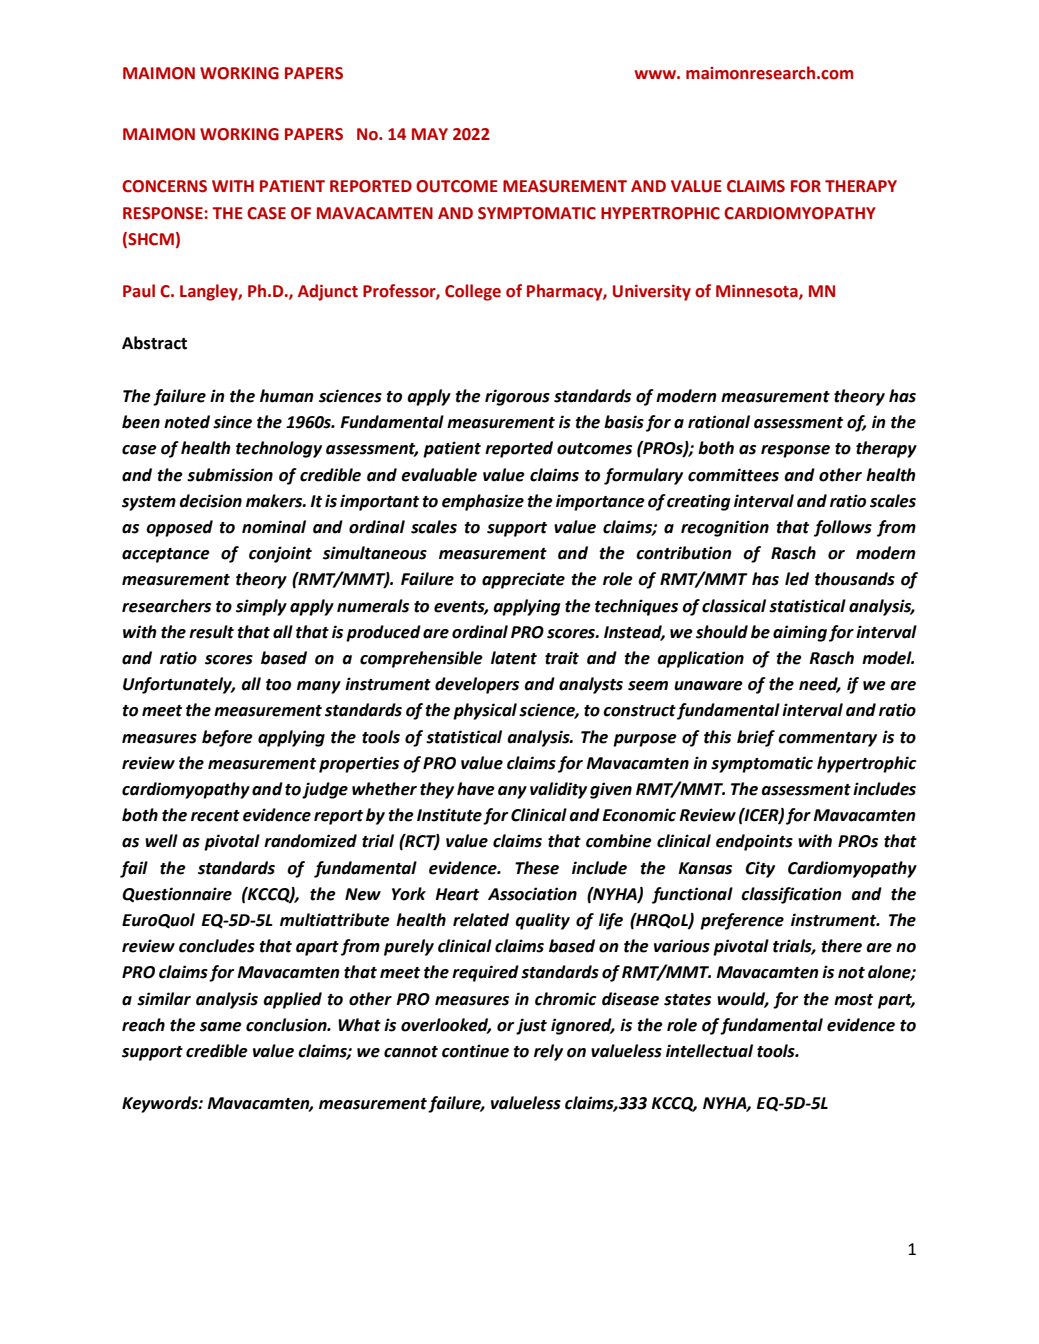 The height and width of the screenshot is (1344, 1039). What do you see at coordinates (164, 186) in the screenshot?
I see `CONCERNS` at bounding box center [164, 186].
